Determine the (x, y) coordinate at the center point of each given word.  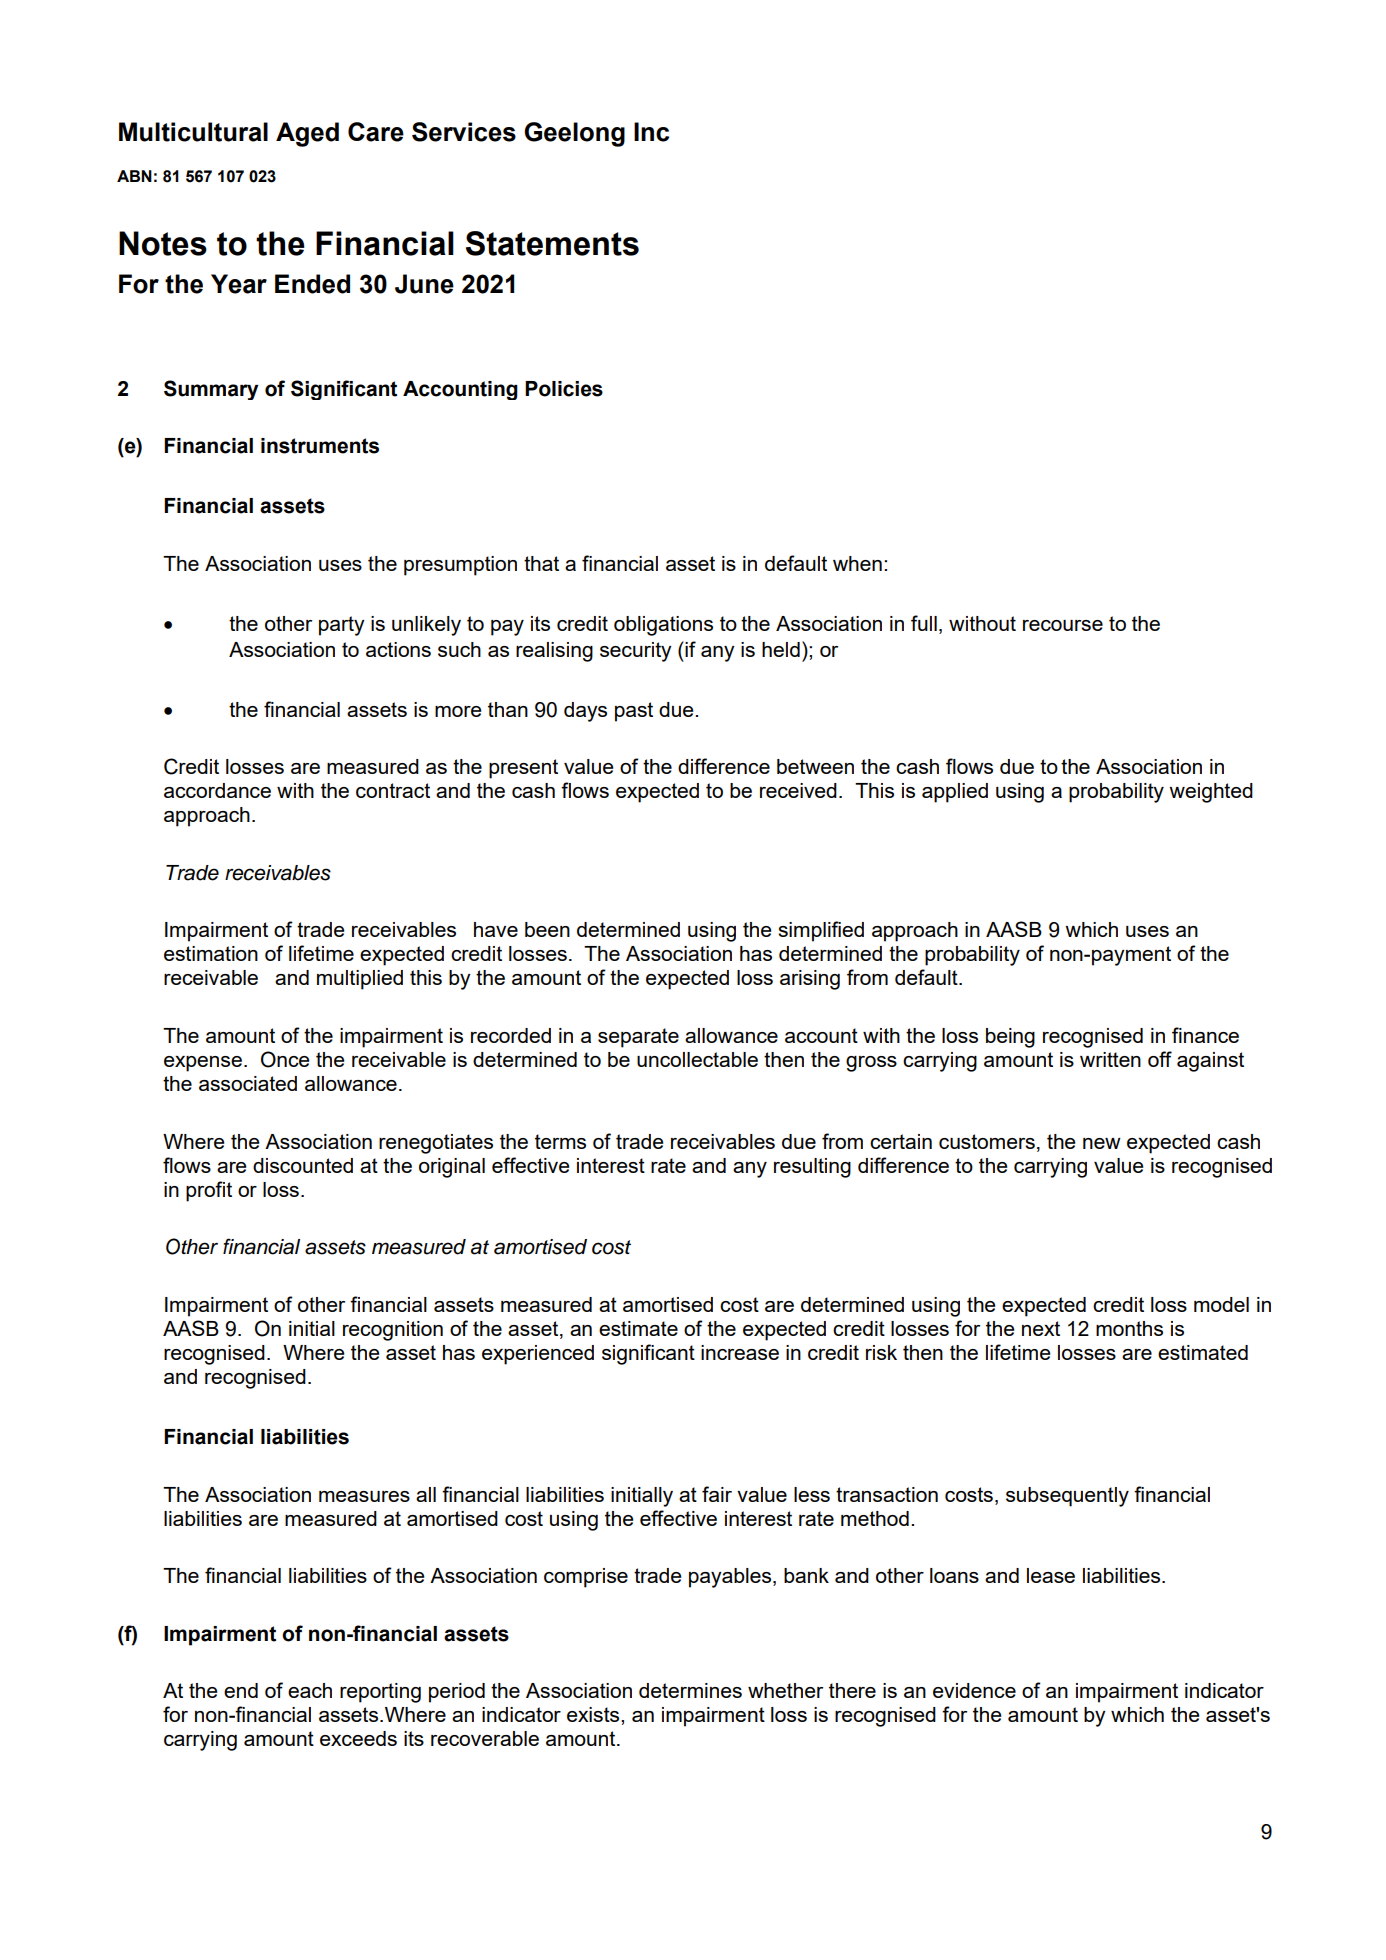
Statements (552, 243)
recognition (393, 1331)
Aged (307, 134)
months (1129, 1328)
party (342, 626)
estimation (211, 953)
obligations (663, 626)
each (310, 1690)
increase (740, 1352)
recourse (1063, 625)
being (1010, 1038)
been (547, 929)
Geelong (574, 134)
